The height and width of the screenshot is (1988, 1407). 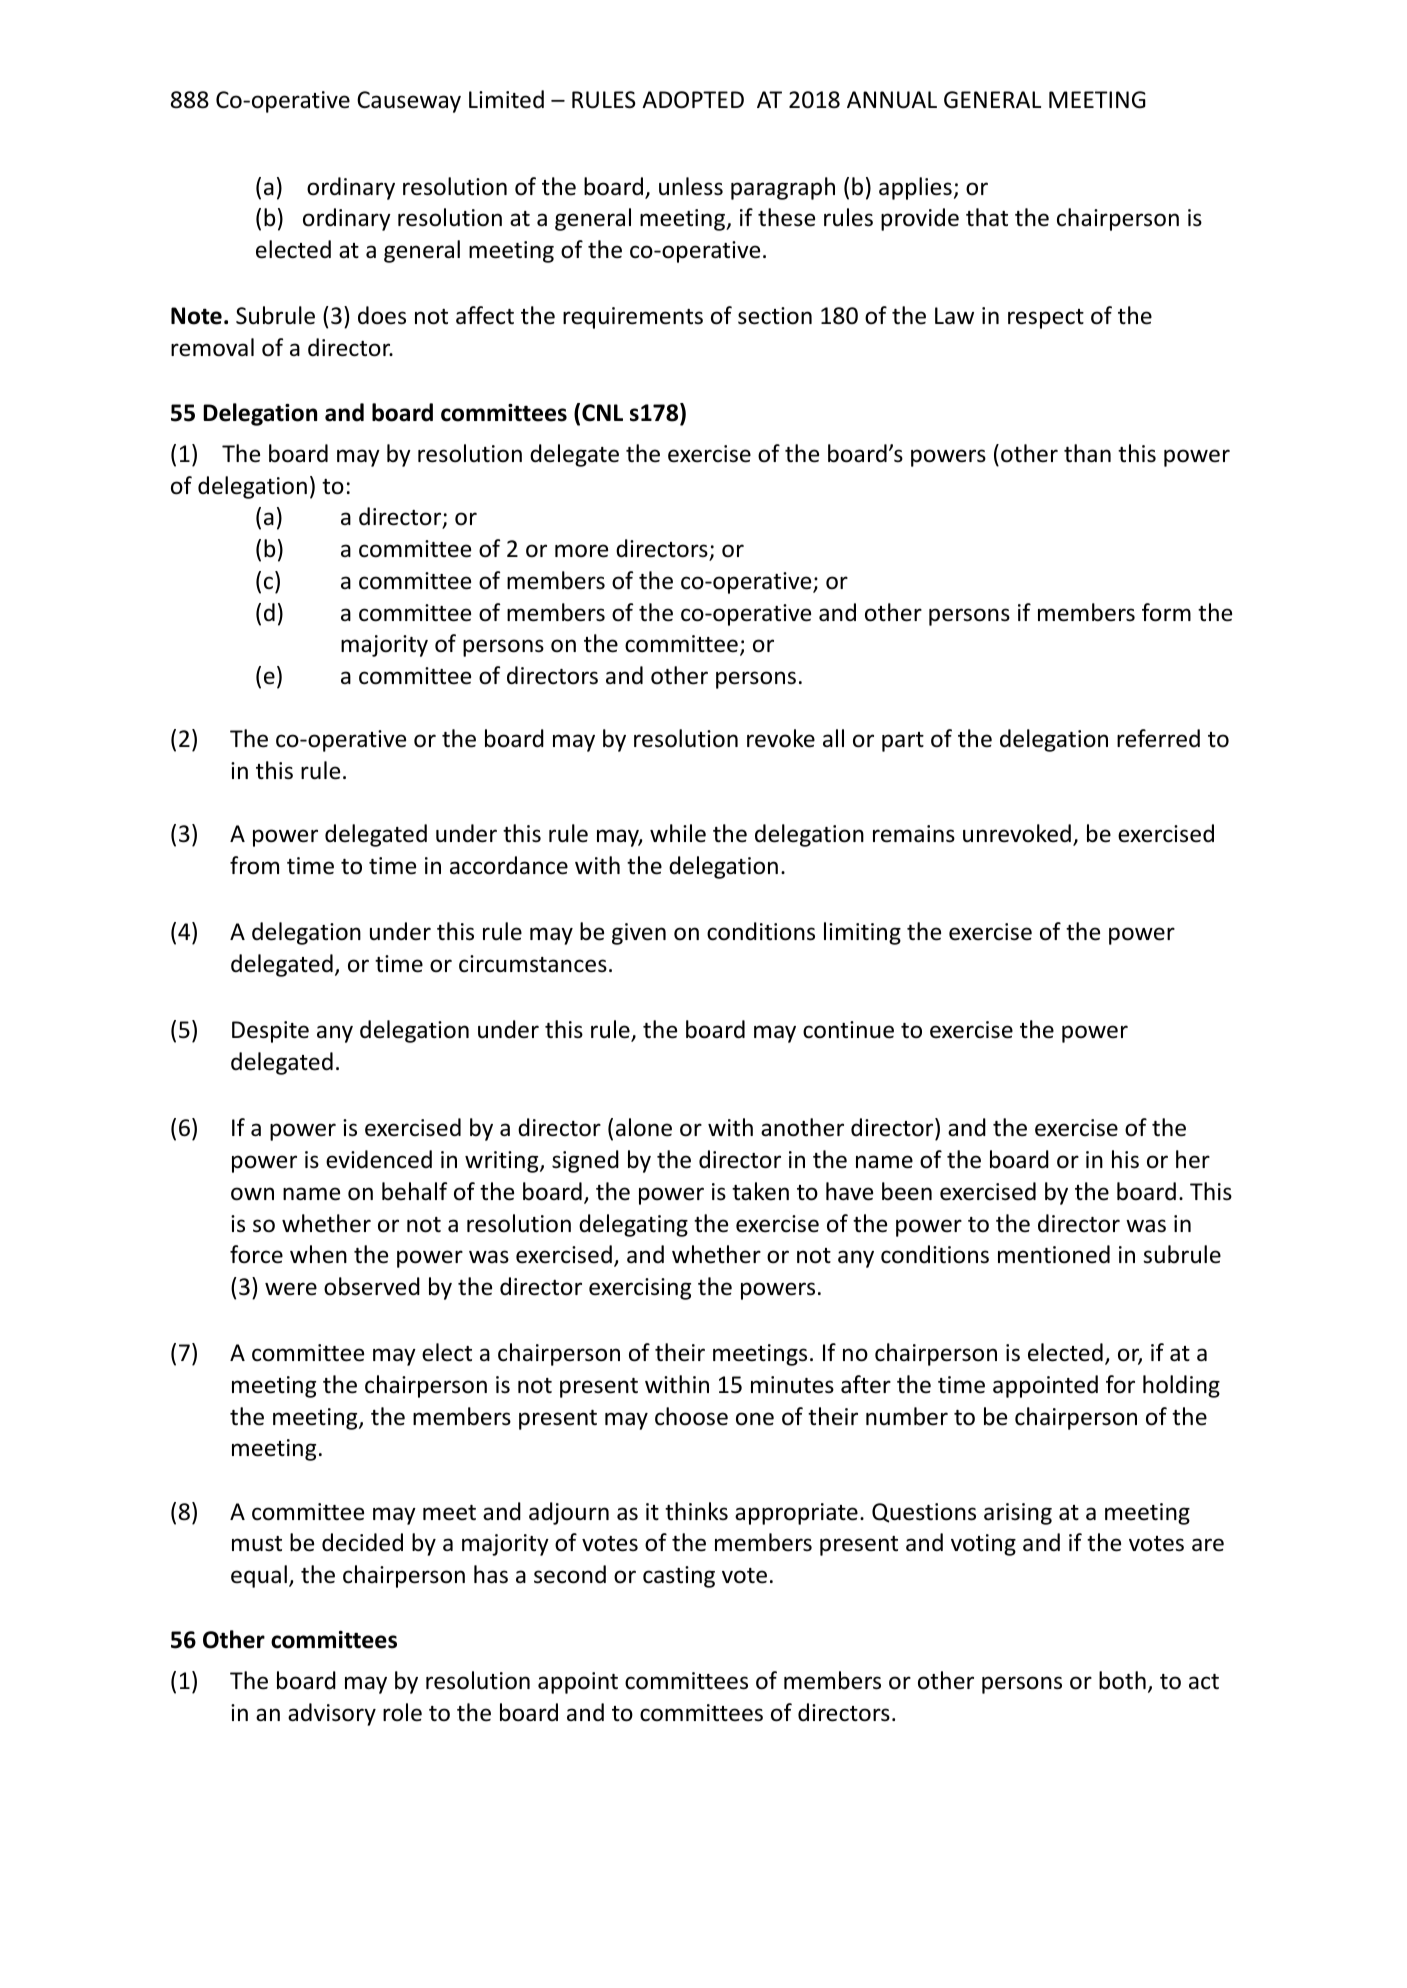 What do you see at coordinates (987, 217) in the screenshot?
I see `that` at bounding box center [987, 217].
